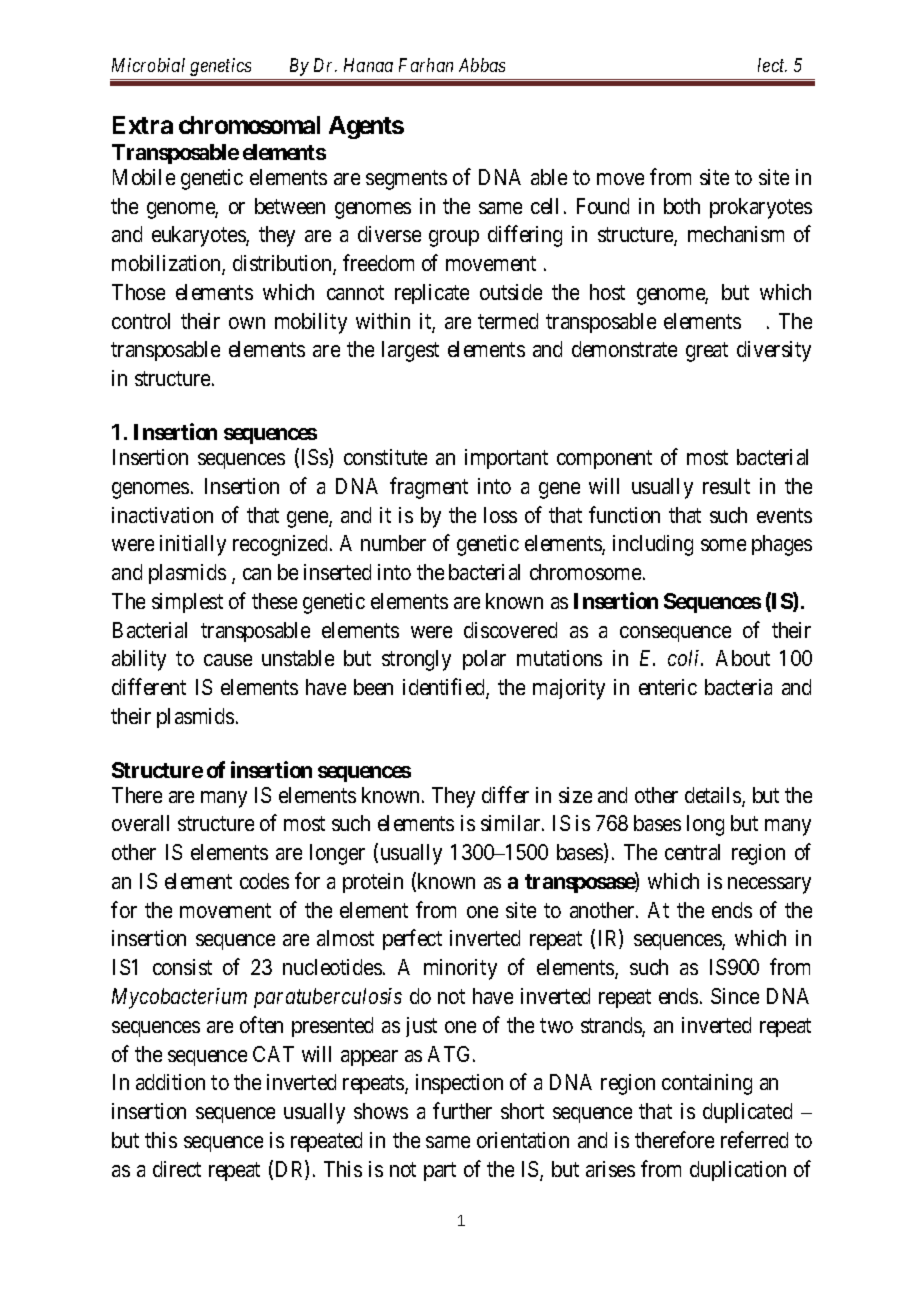  Describe the element at coordinates (682, 206) in the screenshot. I see `both` at that location.
